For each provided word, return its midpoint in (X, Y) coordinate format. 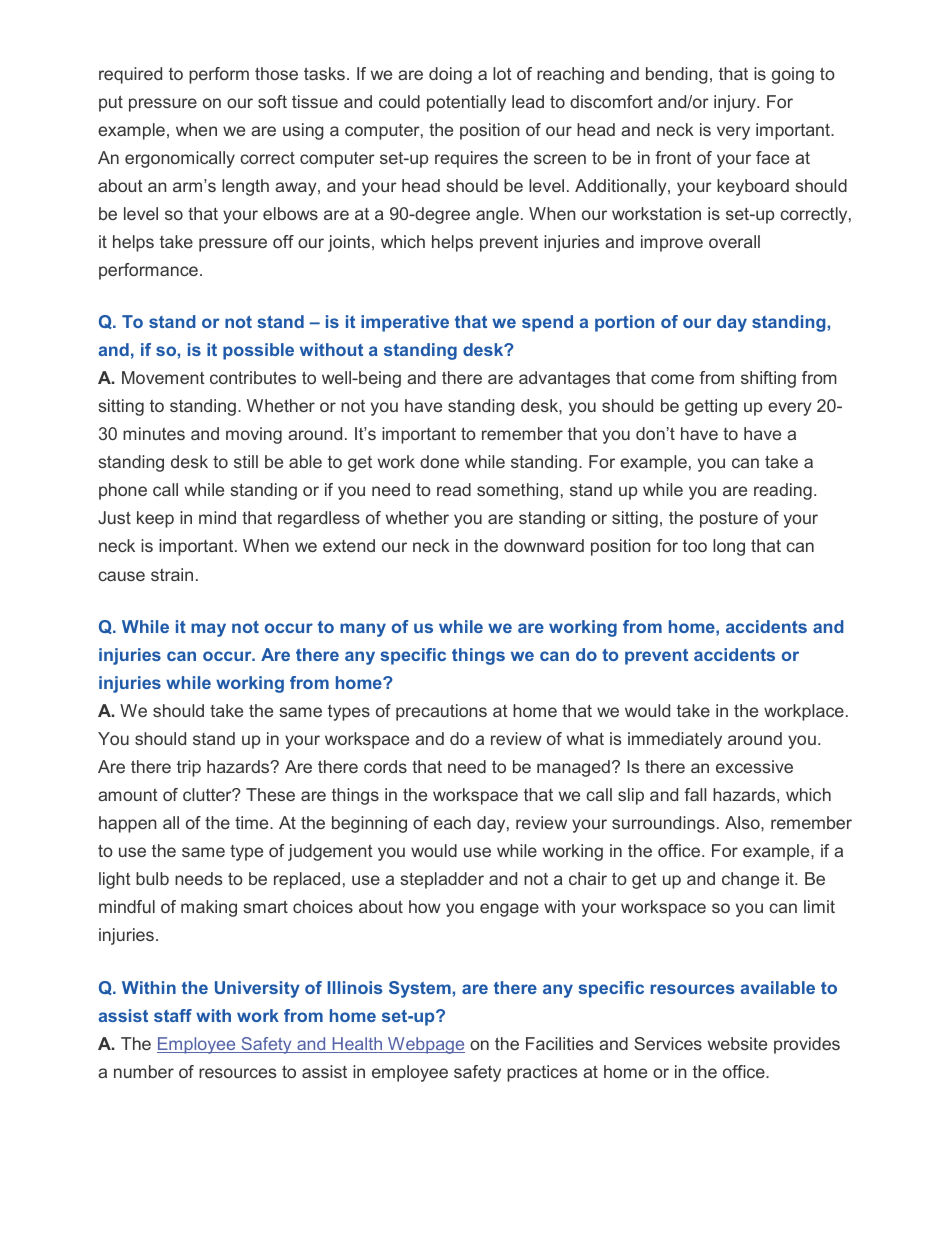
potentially (466, 103)
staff (173, 1015)
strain (172, 574)
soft (272, 101)
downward (544, 545)
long (729, 547)
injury (736, 103)
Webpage (425, 1045)
